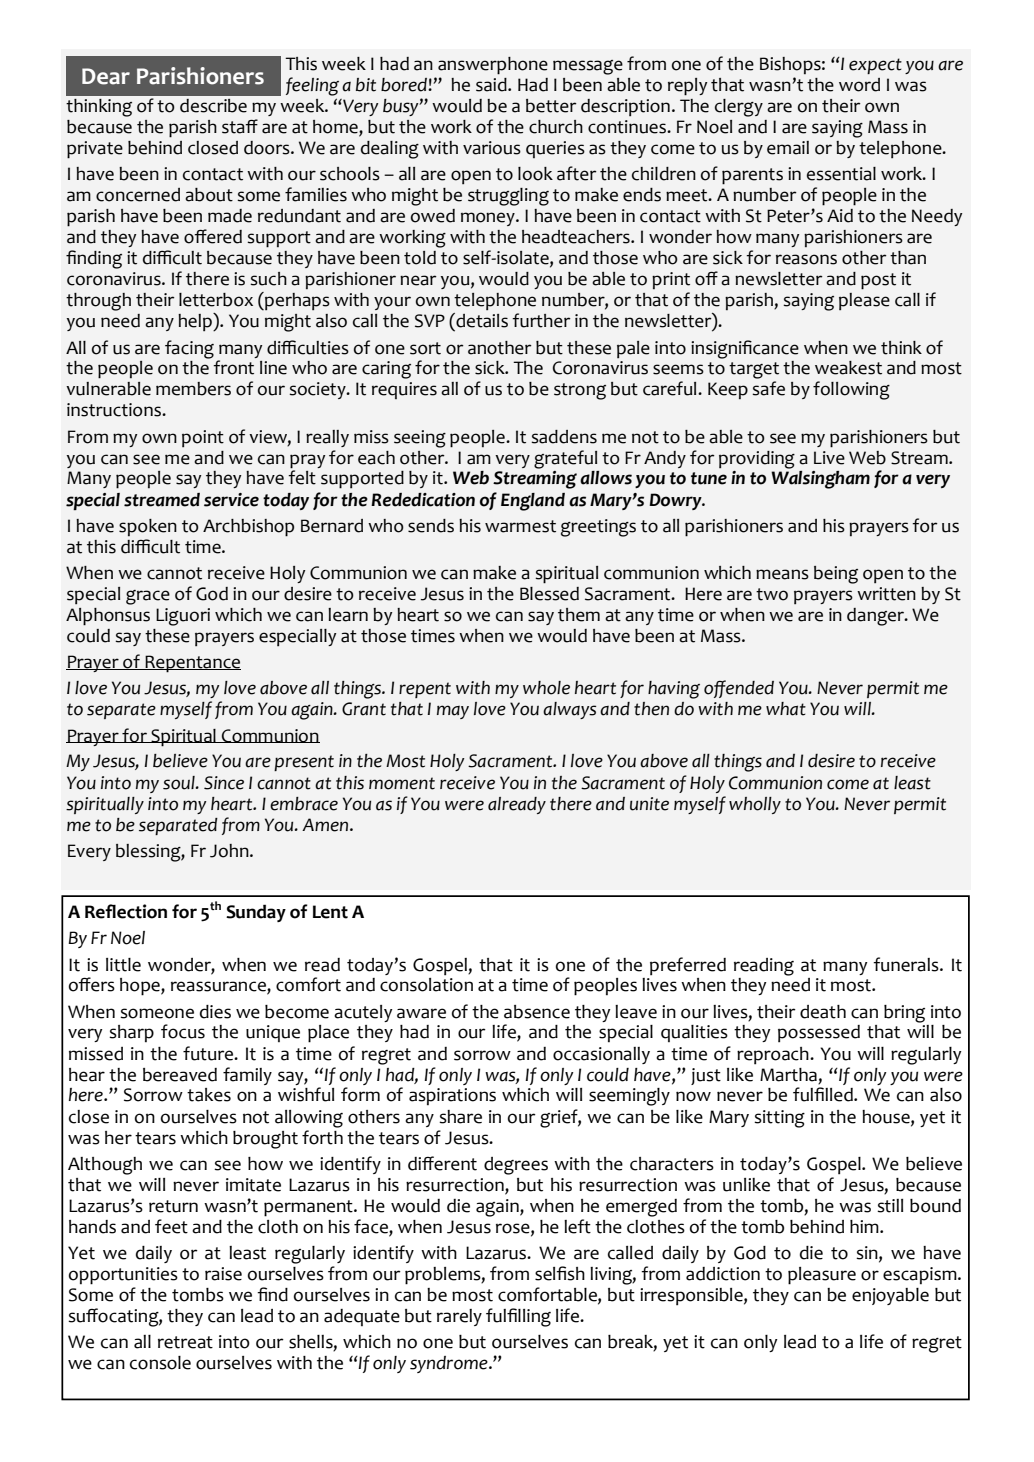 This image has width=1034, height=1462. I want to click on whole, so click(546, 688).
